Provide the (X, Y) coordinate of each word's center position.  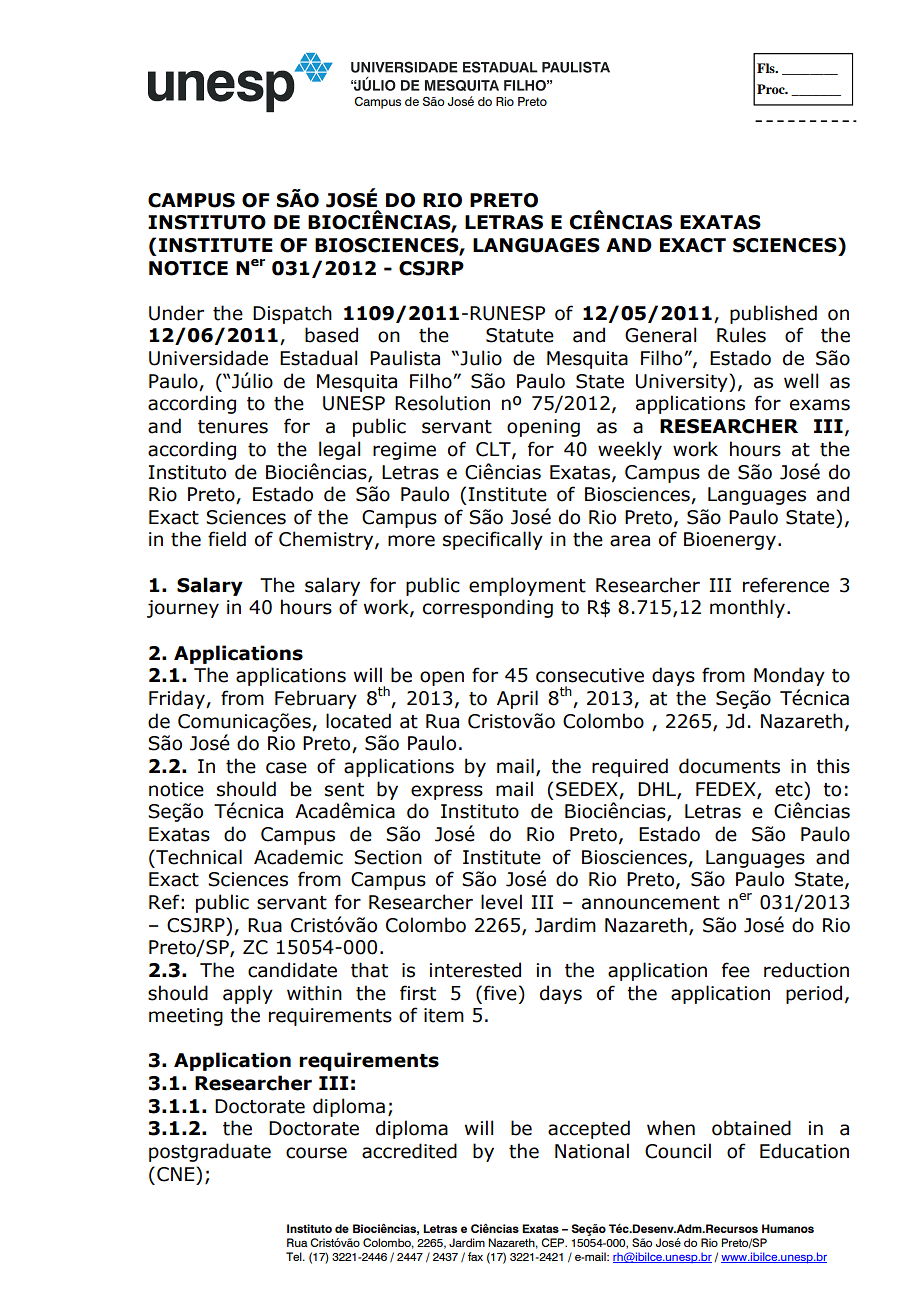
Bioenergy (730, 541)
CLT (494, 450)
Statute (520, 335)
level (501, 902)
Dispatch (292, 314)
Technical (198, 857)
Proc (772, 89)
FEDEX (727, 790)
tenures (233, 427)
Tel (295, 1256)
